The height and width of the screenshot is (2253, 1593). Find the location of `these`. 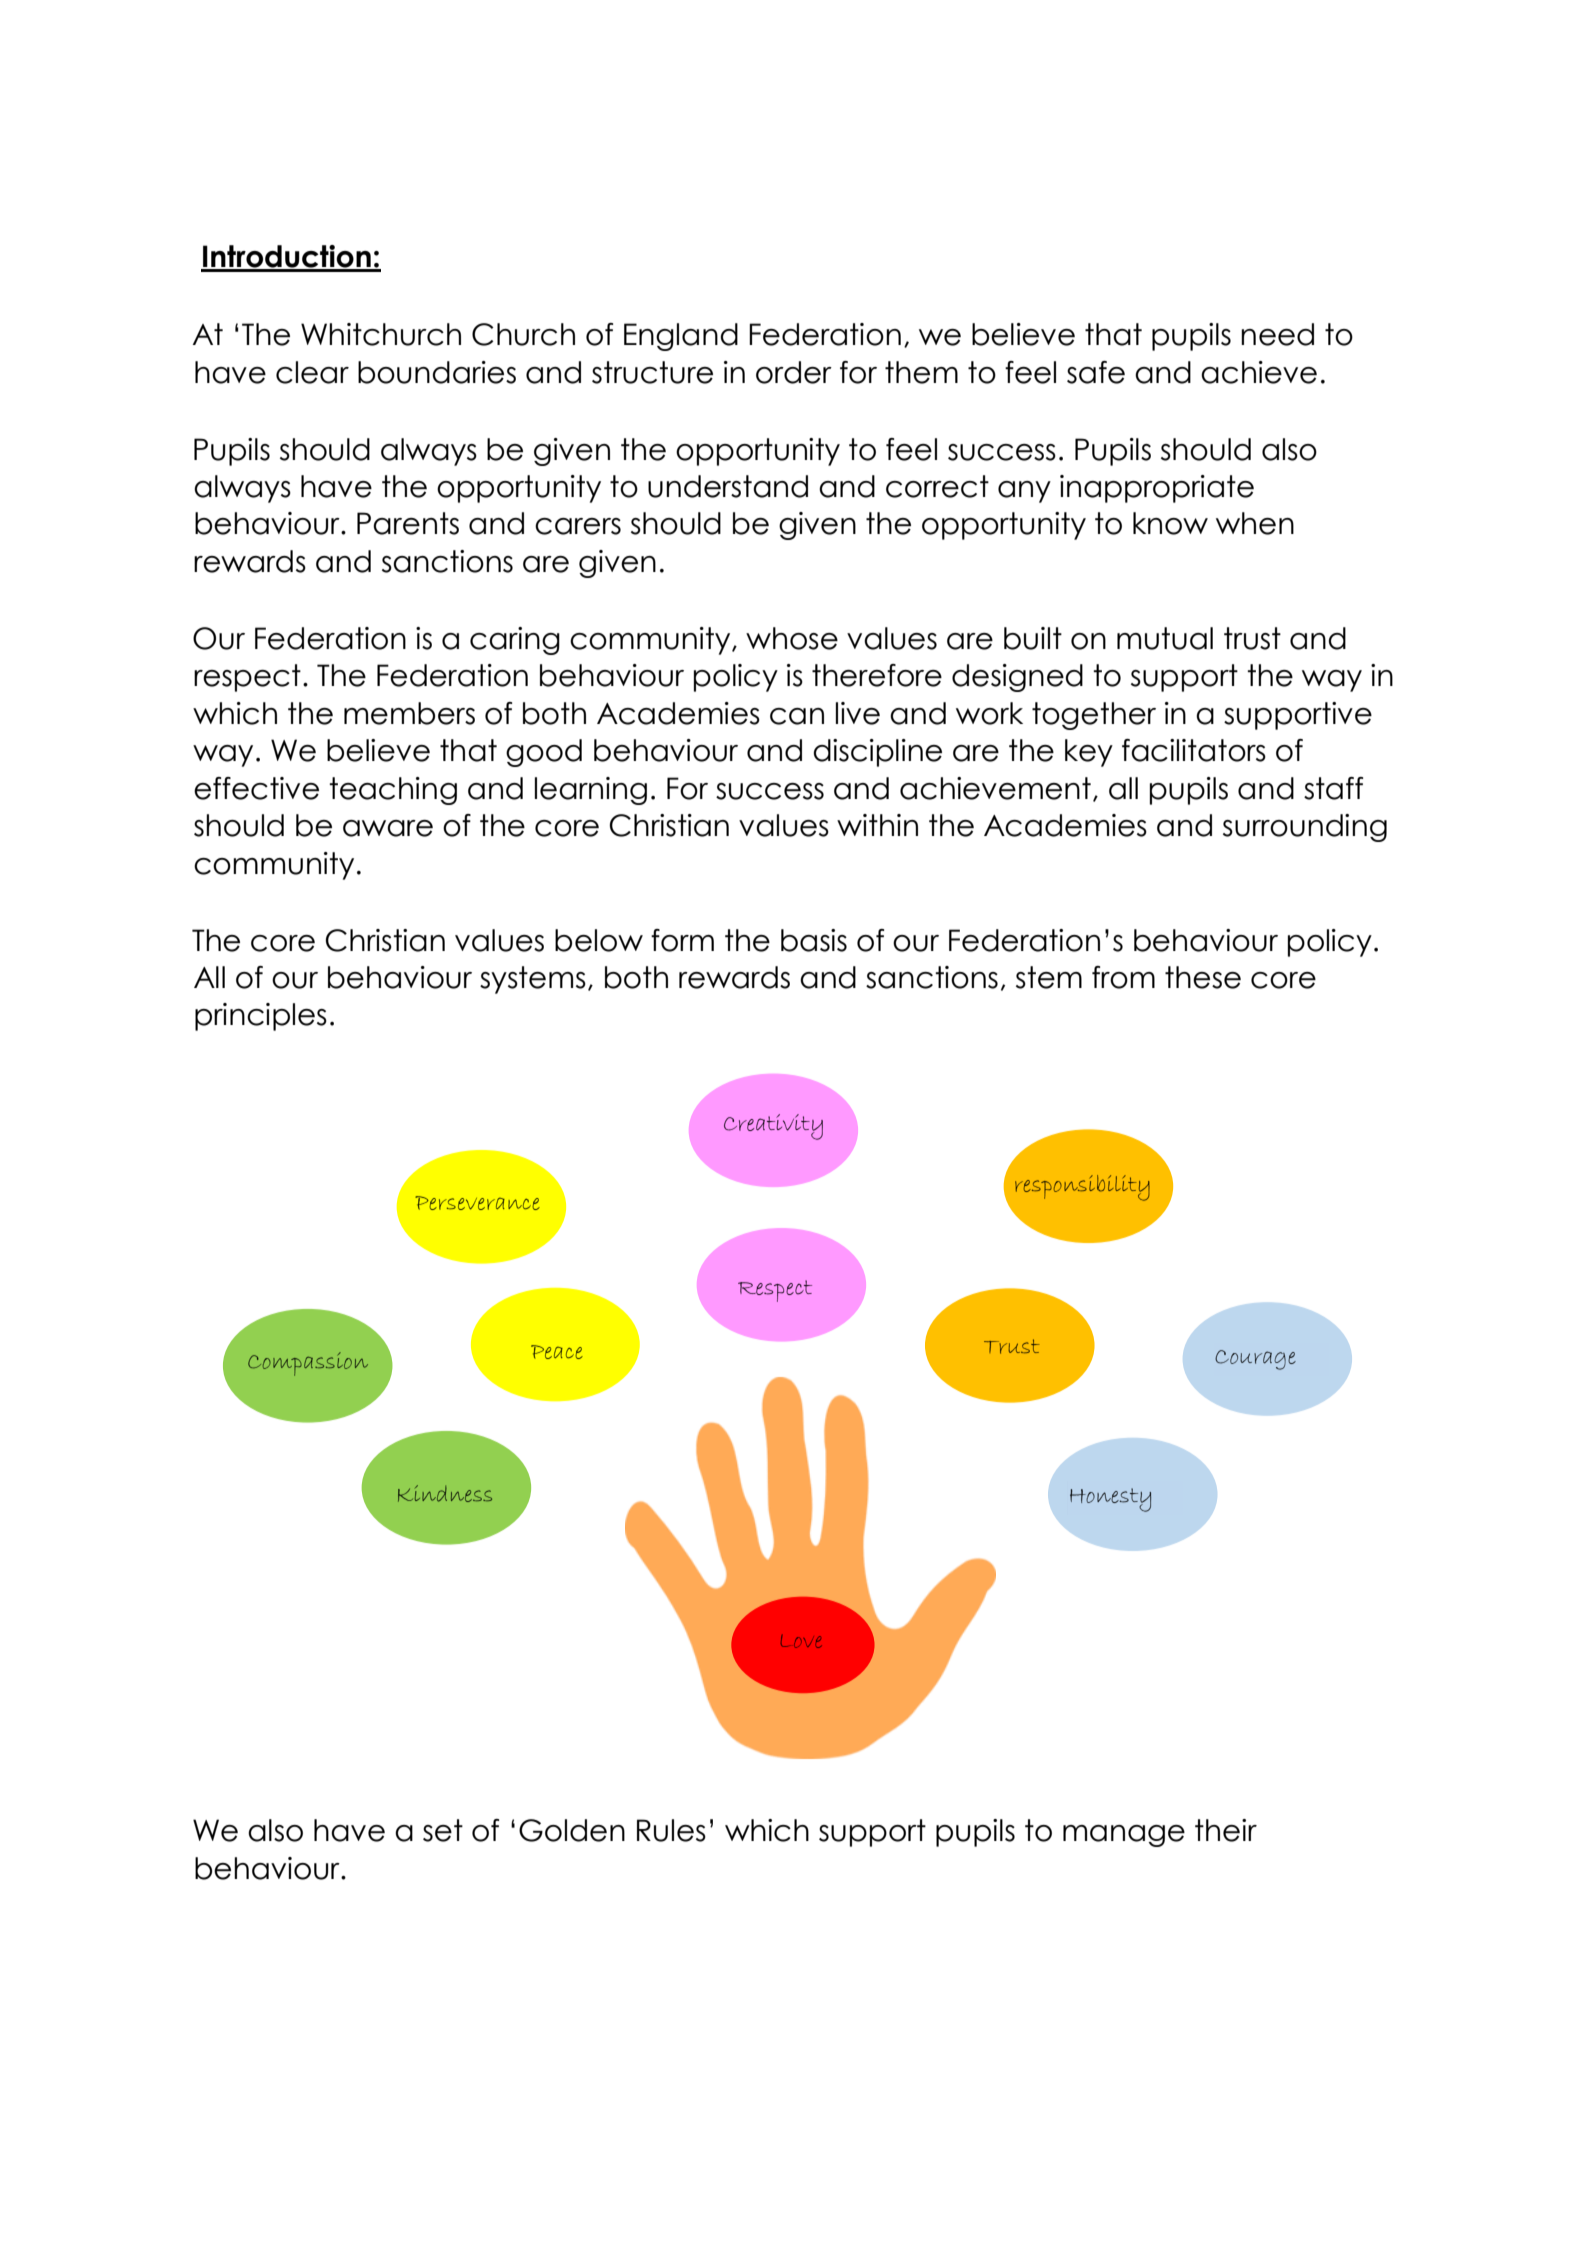

these is located at coordinates (1203, 977).
